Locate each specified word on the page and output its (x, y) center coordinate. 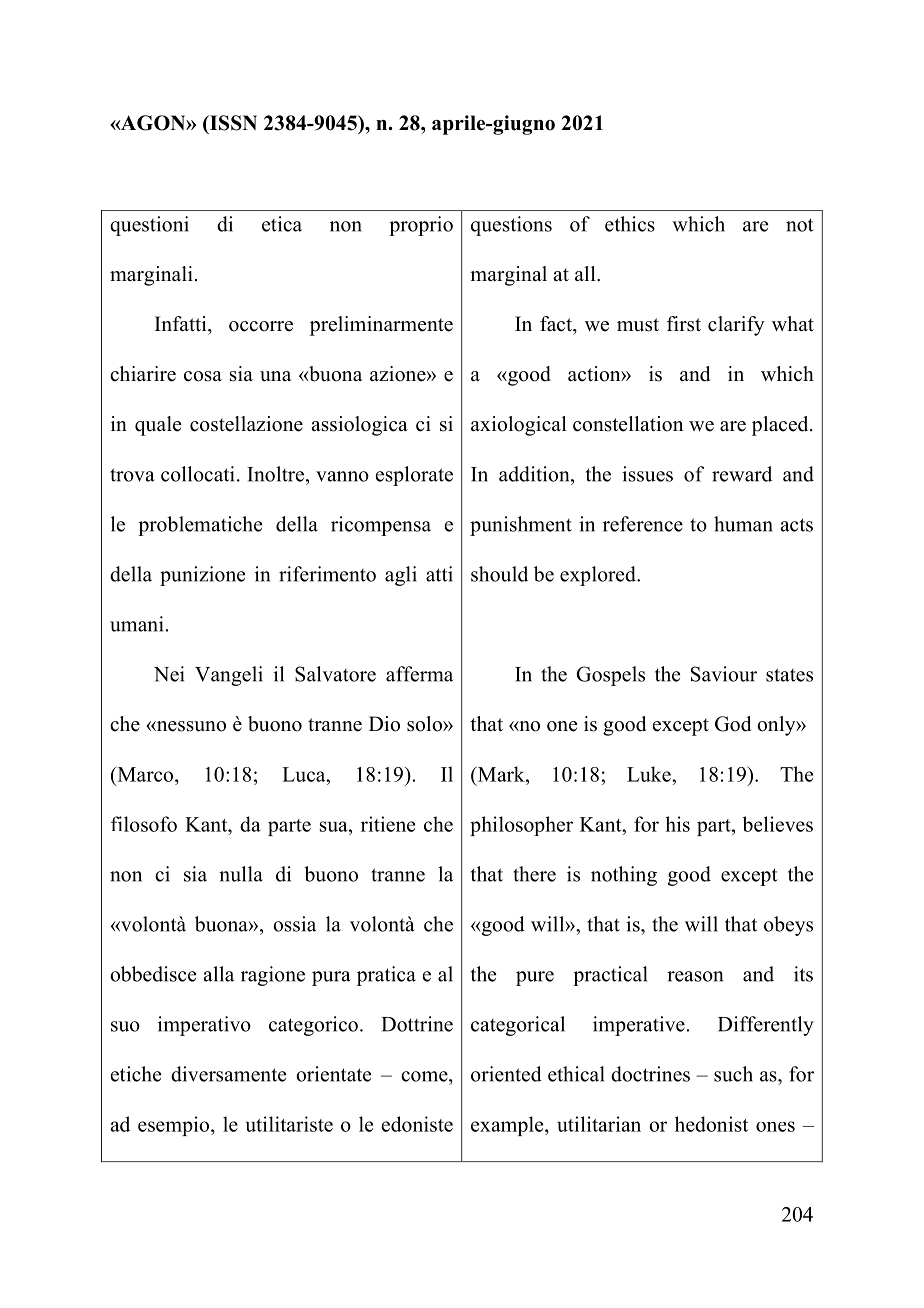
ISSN (232, 123)
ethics (630, 224)
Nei (169, 674)
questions (511, 226)
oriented (506, 1074)
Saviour (724, 674)
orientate (333, 1074)
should (499, 574)
